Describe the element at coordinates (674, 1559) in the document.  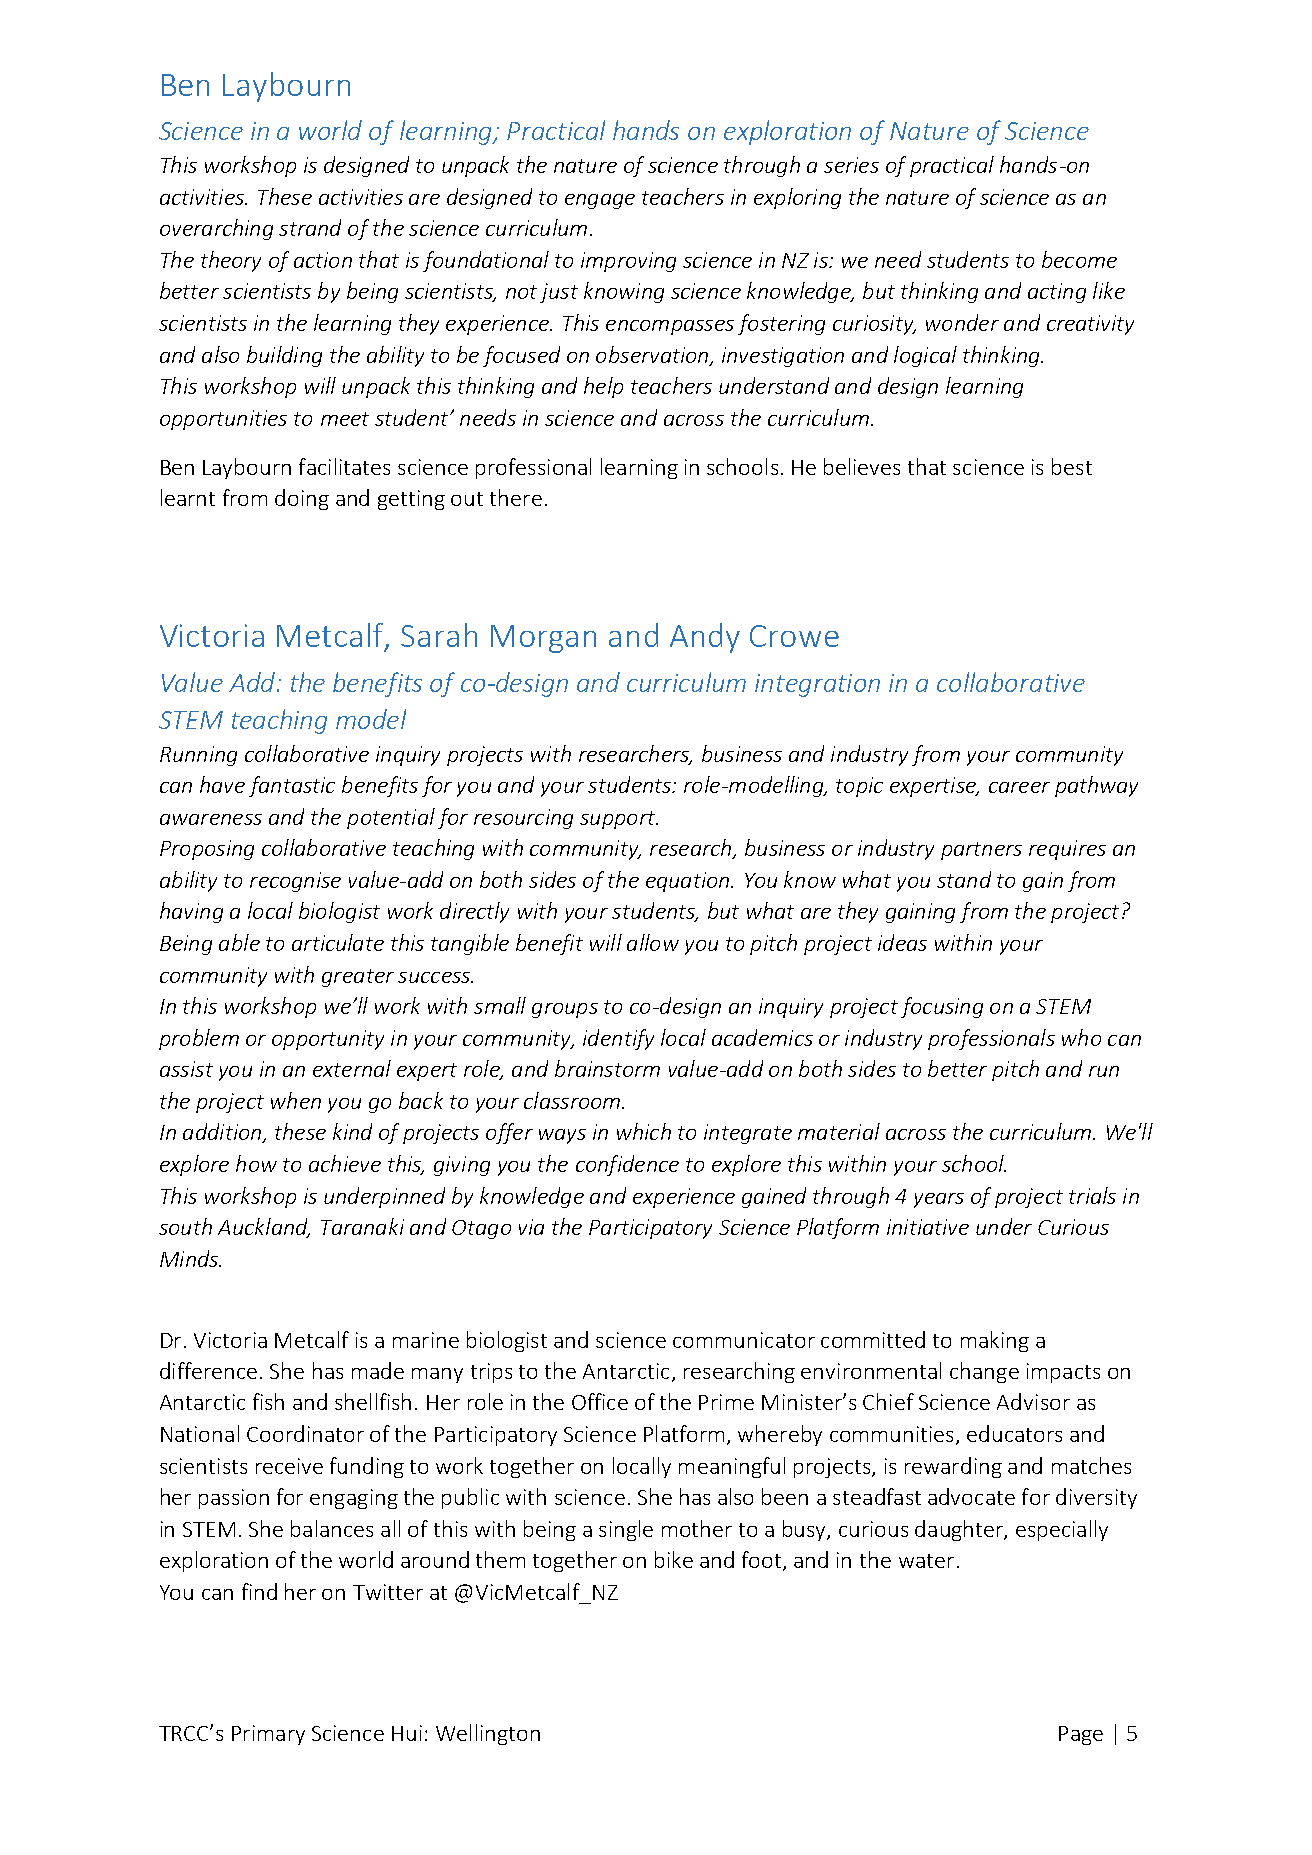
I see `bike` at that location.
